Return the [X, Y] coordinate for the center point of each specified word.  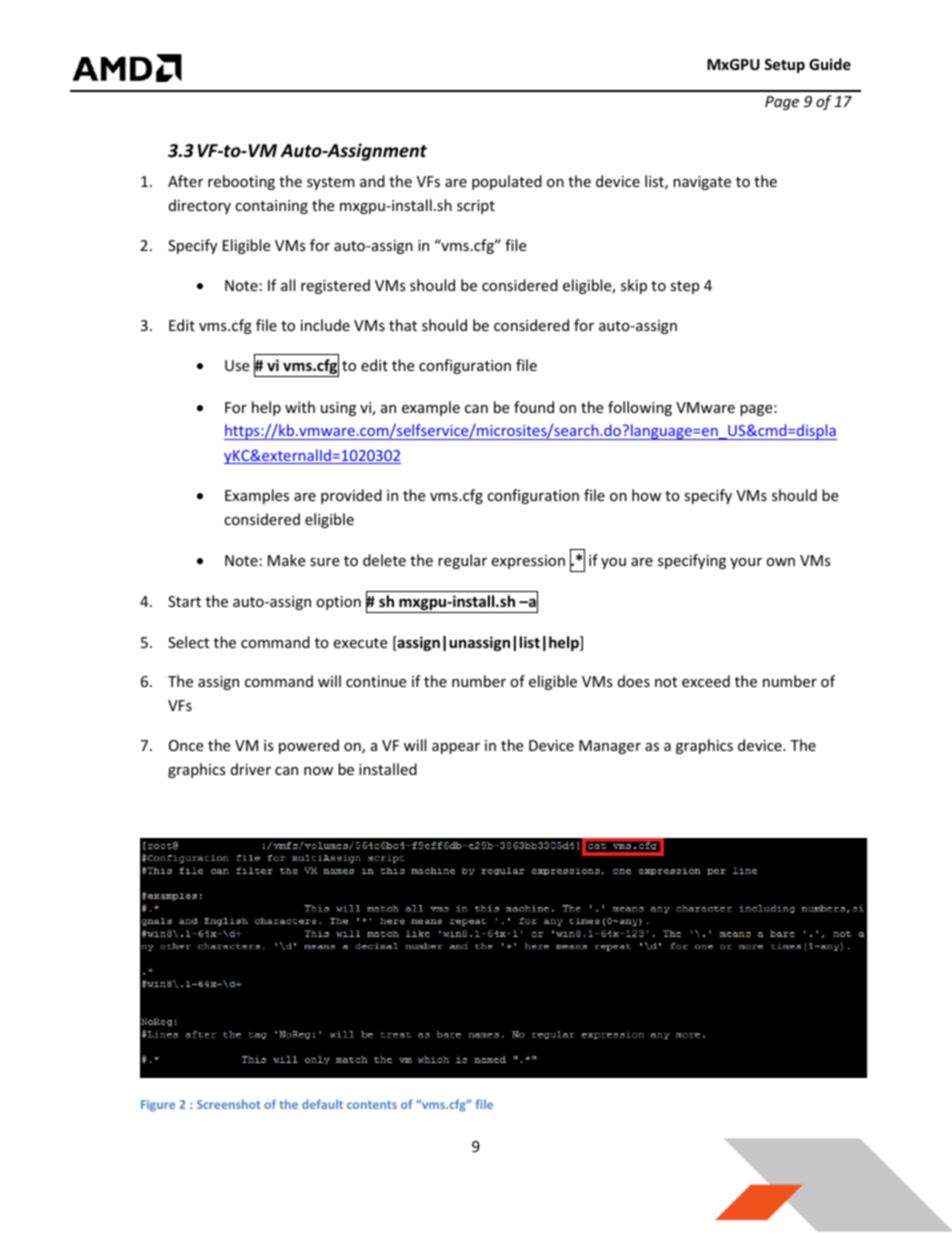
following [640, 408]
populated [507, 182]
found [534, 407]
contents [372, 1105]
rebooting [241, 182]
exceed [706, 681]
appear [456, 748]
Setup [784, 66]
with [300, 407]
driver [251, 769]
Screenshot [229, 1104]
